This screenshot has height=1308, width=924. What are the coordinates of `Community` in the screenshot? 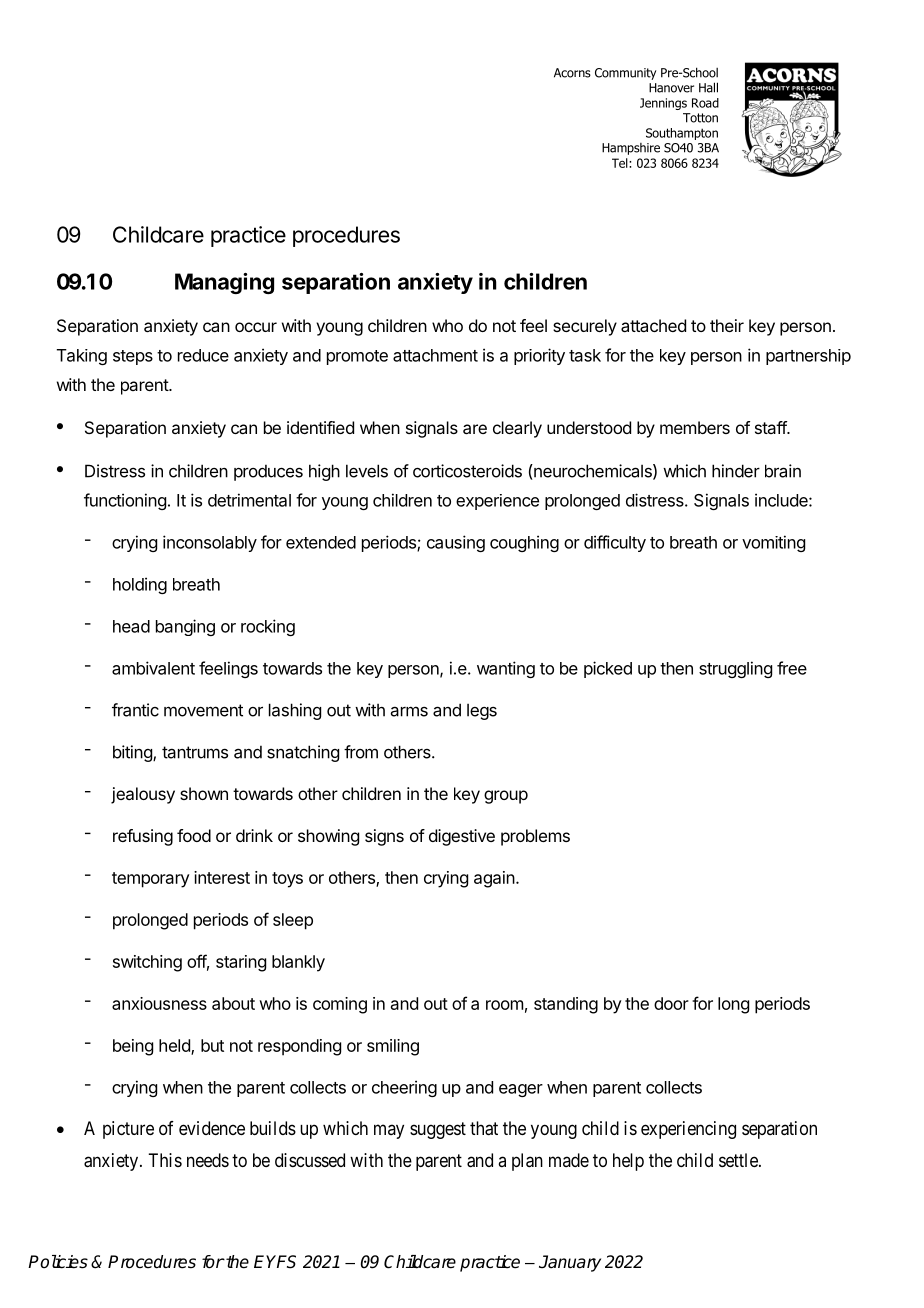 It's located at (625, 74).
